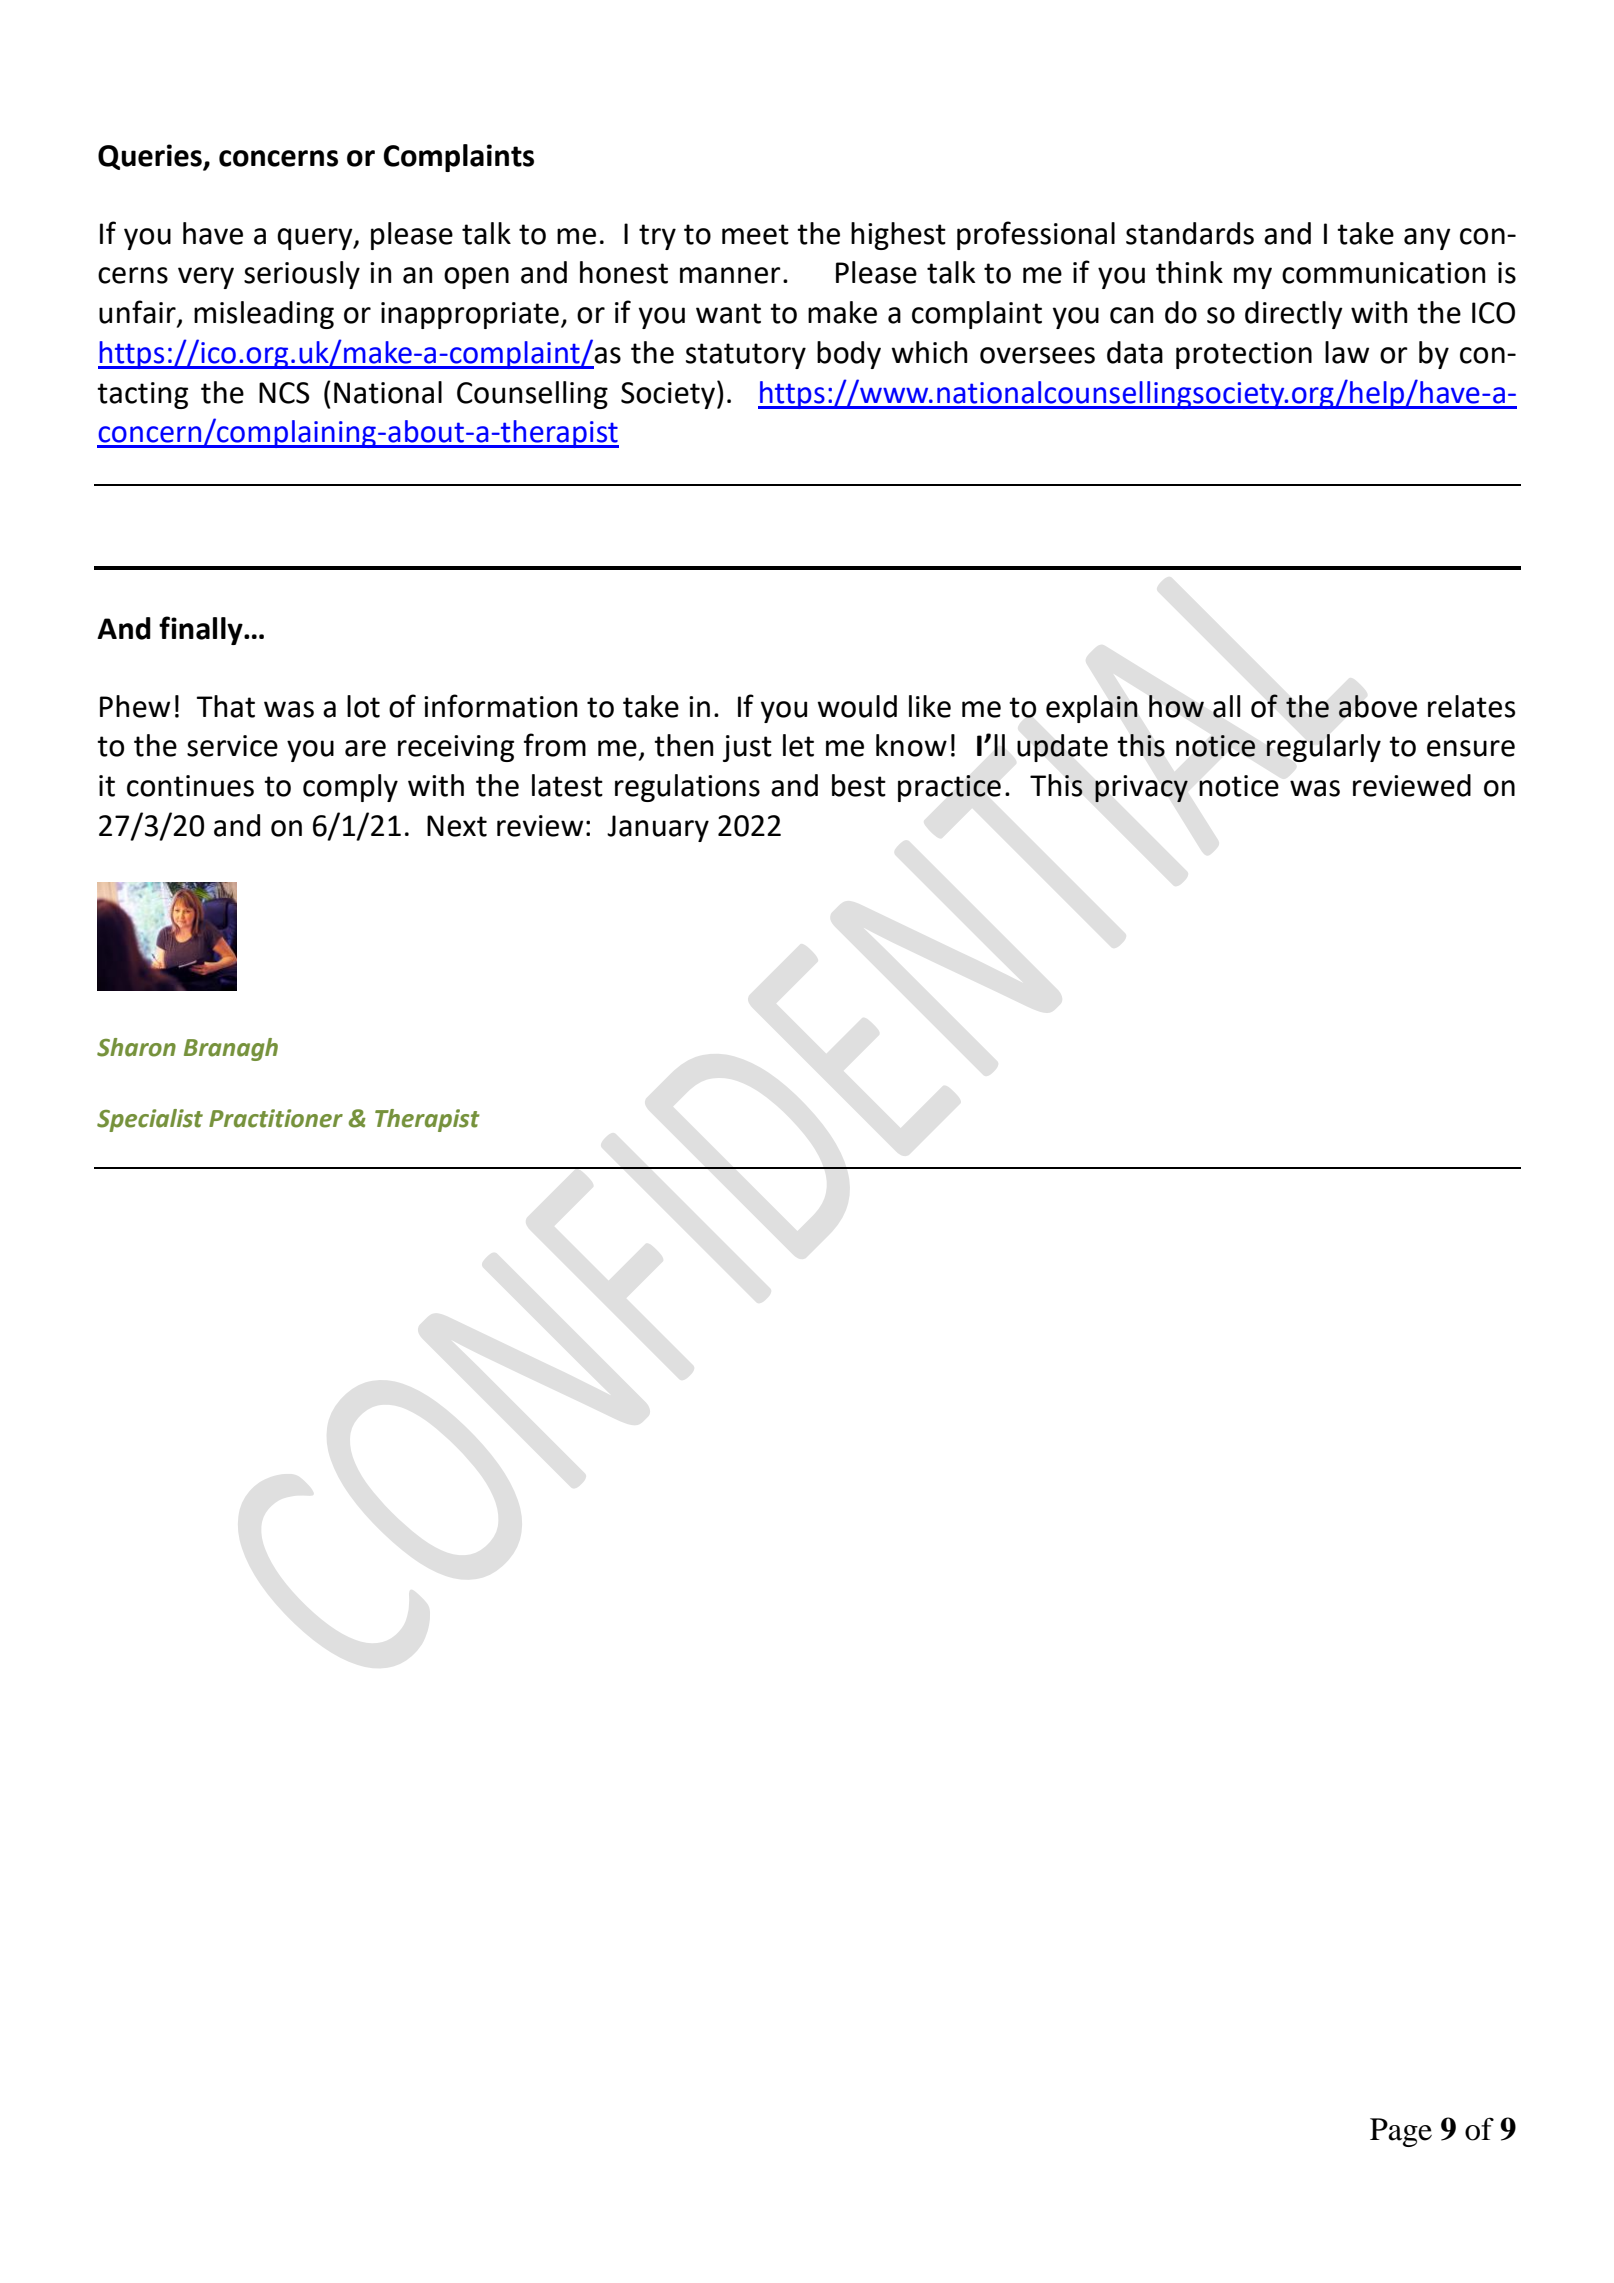  Describe the element at coordinates (857, 706) in the screenshot. I see `would` at that location.
